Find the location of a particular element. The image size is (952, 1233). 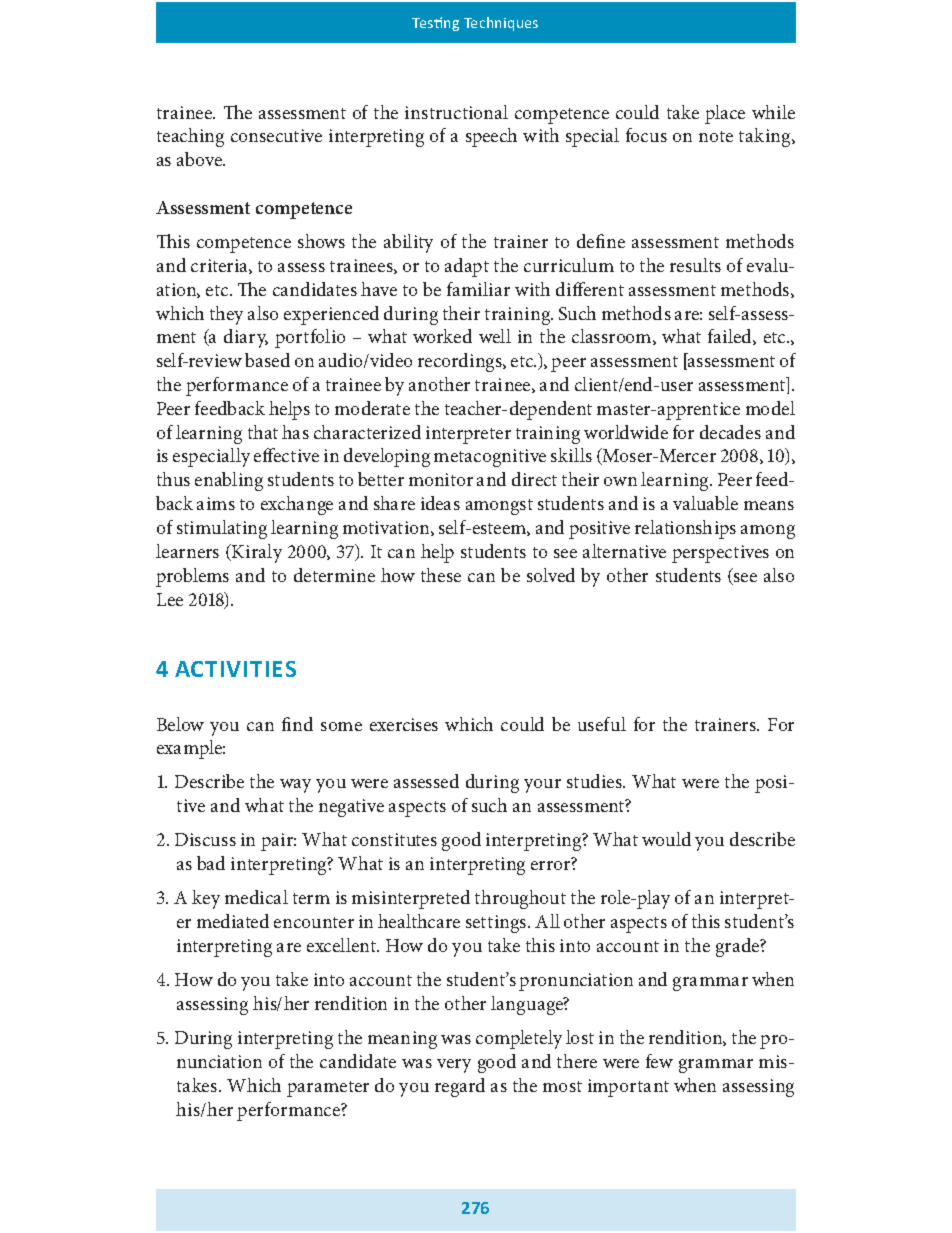

exercises is located at coordinates (404, 724).
